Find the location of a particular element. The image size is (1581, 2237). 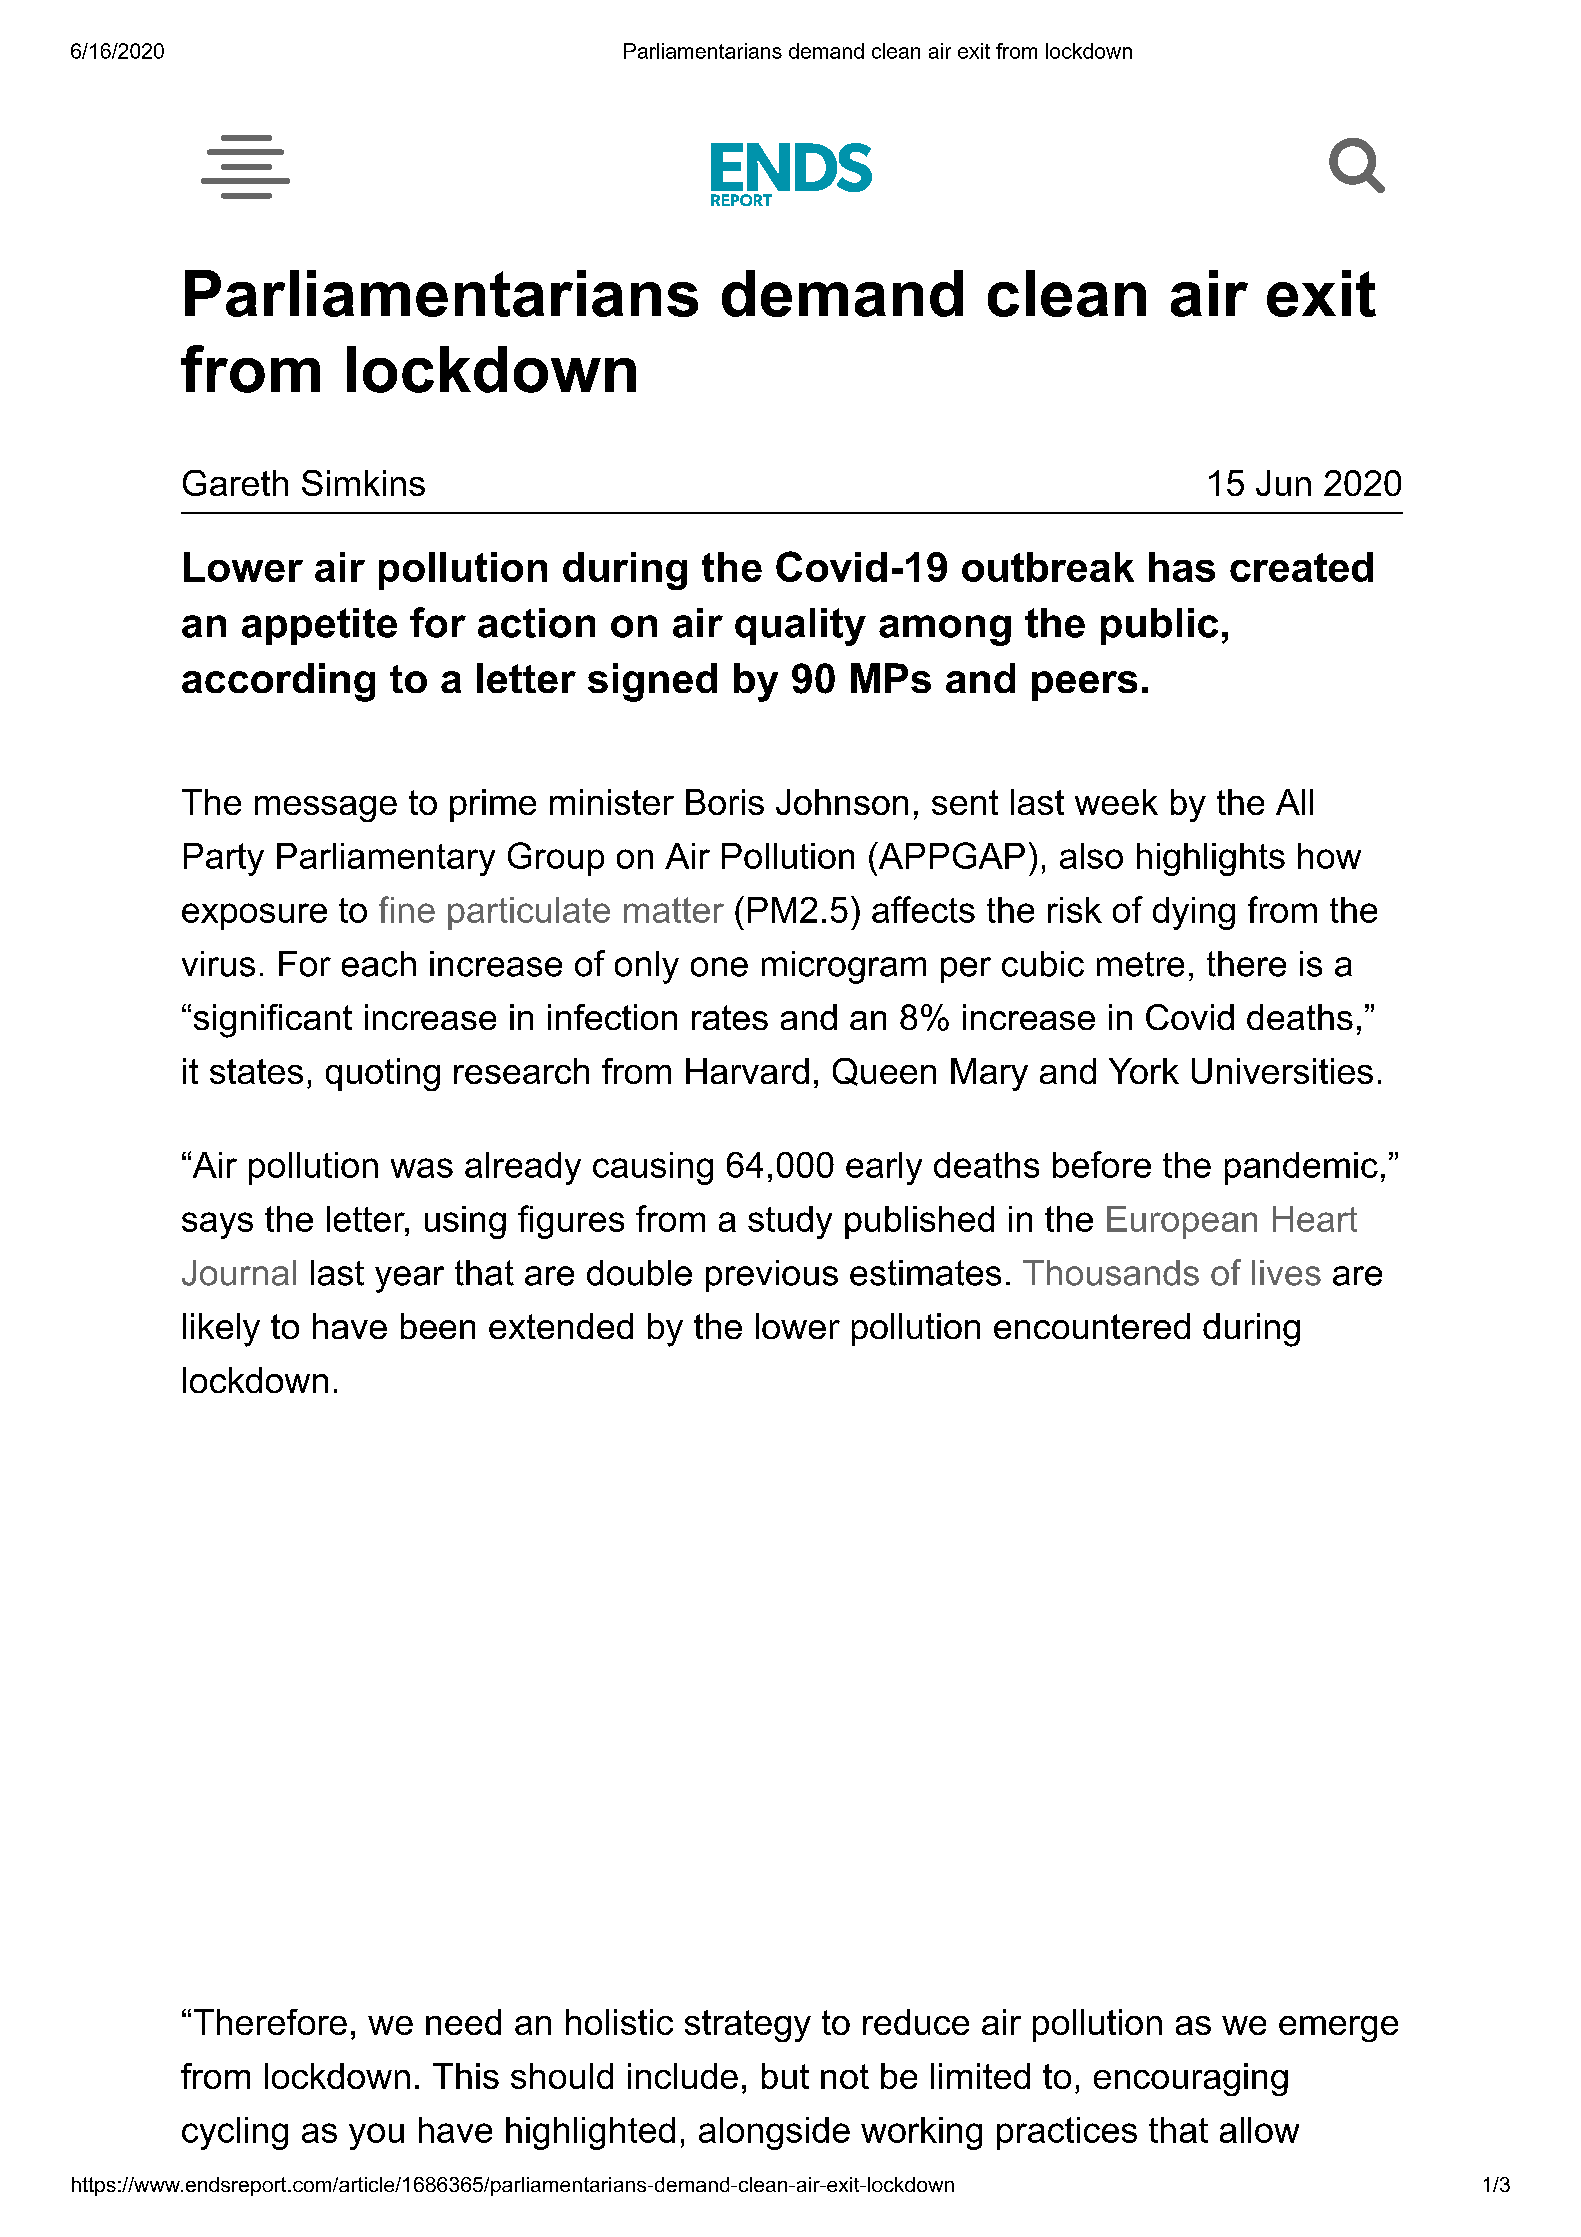

need is located at coordinates (463, 2022).
